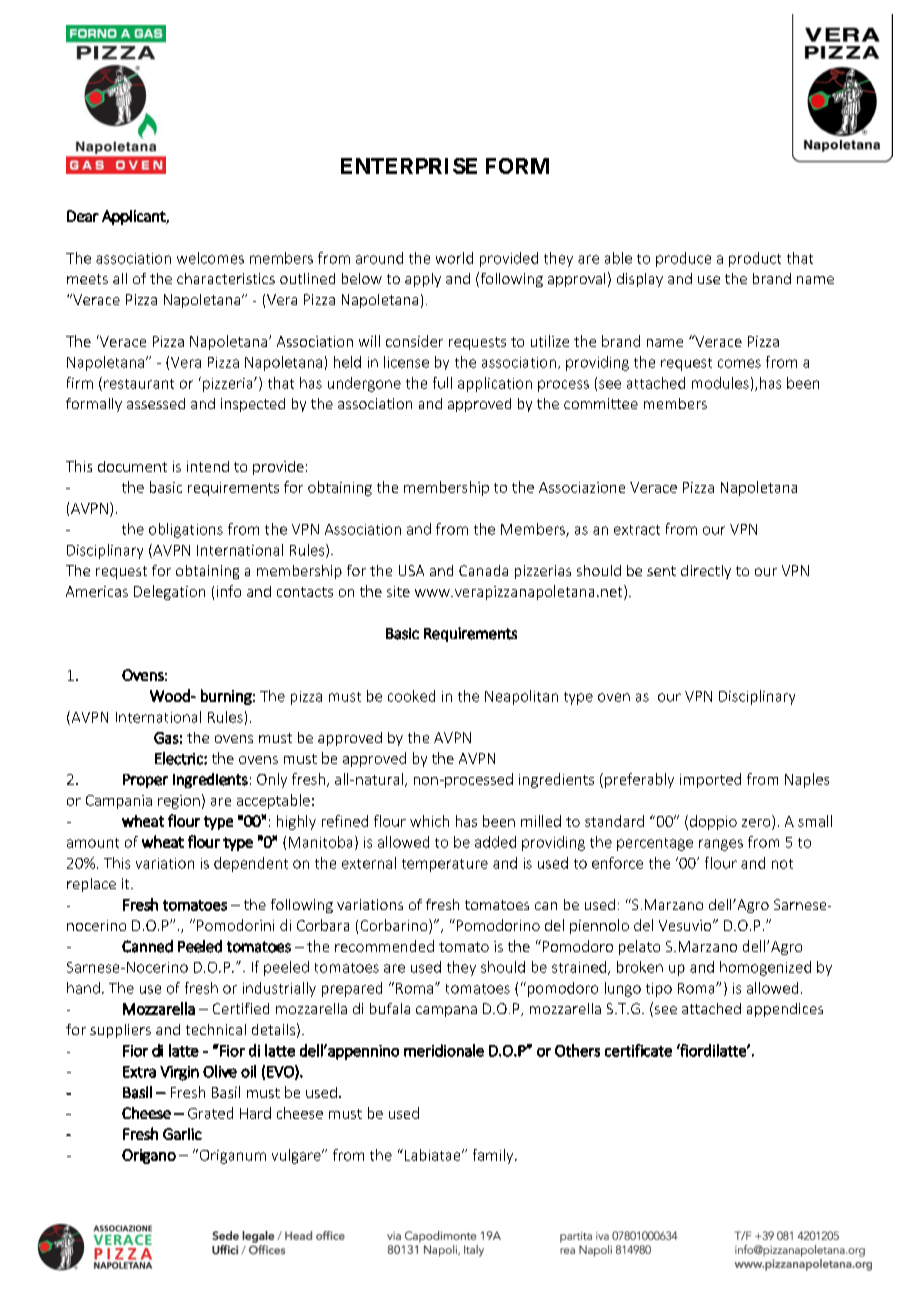  I want to click on Grated, so click(210, 1113).
